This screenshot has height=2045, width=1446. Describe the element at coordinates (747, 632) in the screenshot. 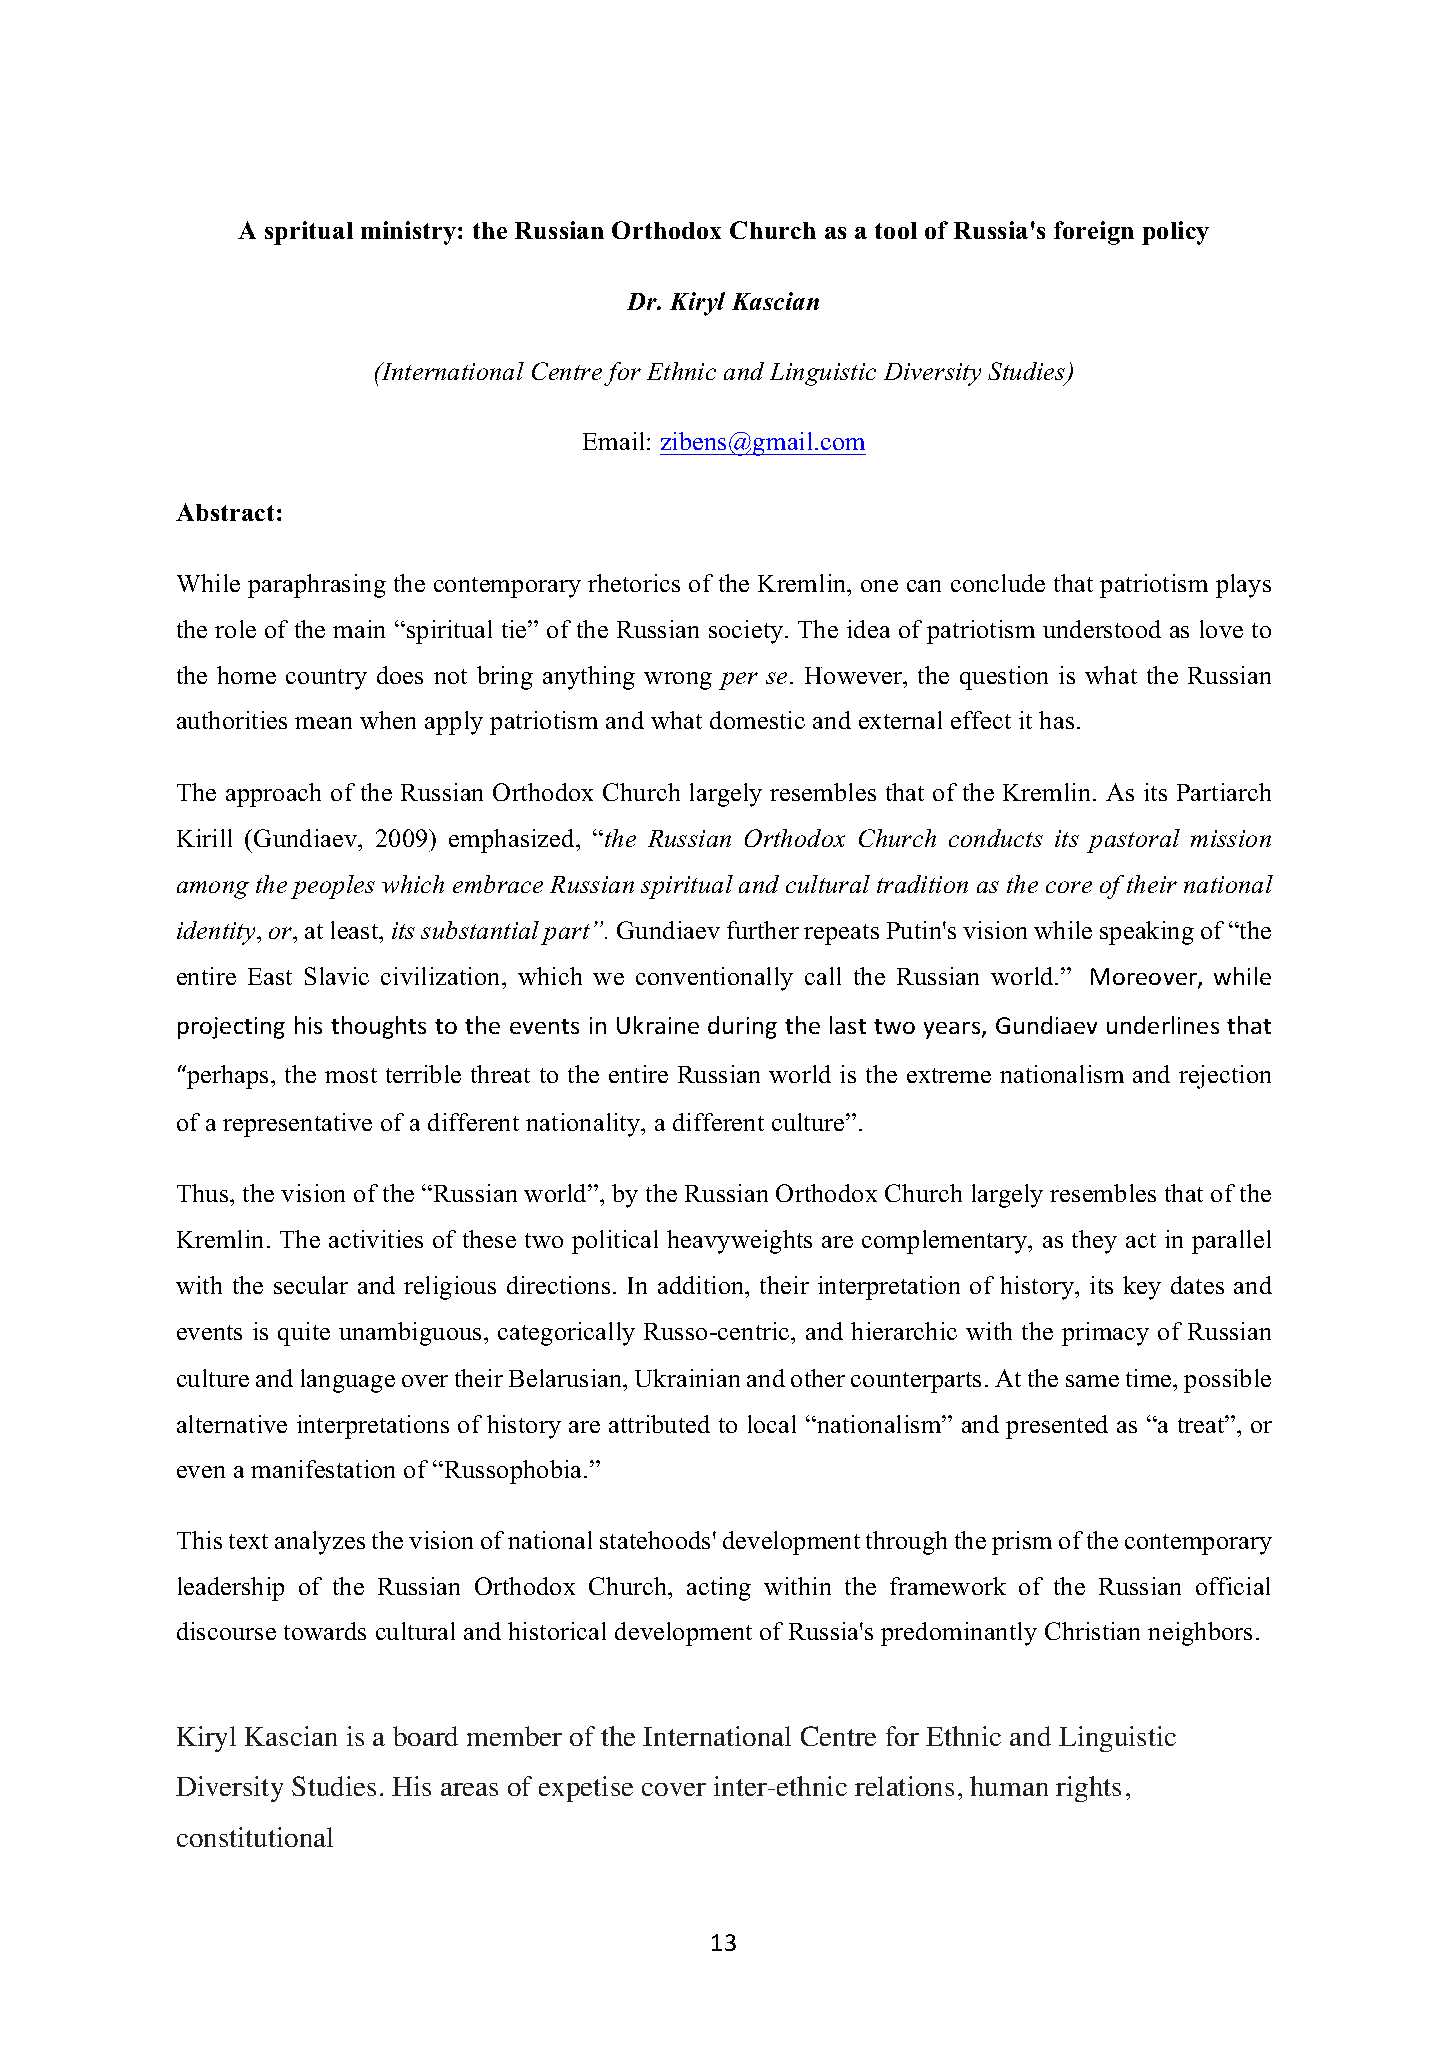

I see `society` at that location.
